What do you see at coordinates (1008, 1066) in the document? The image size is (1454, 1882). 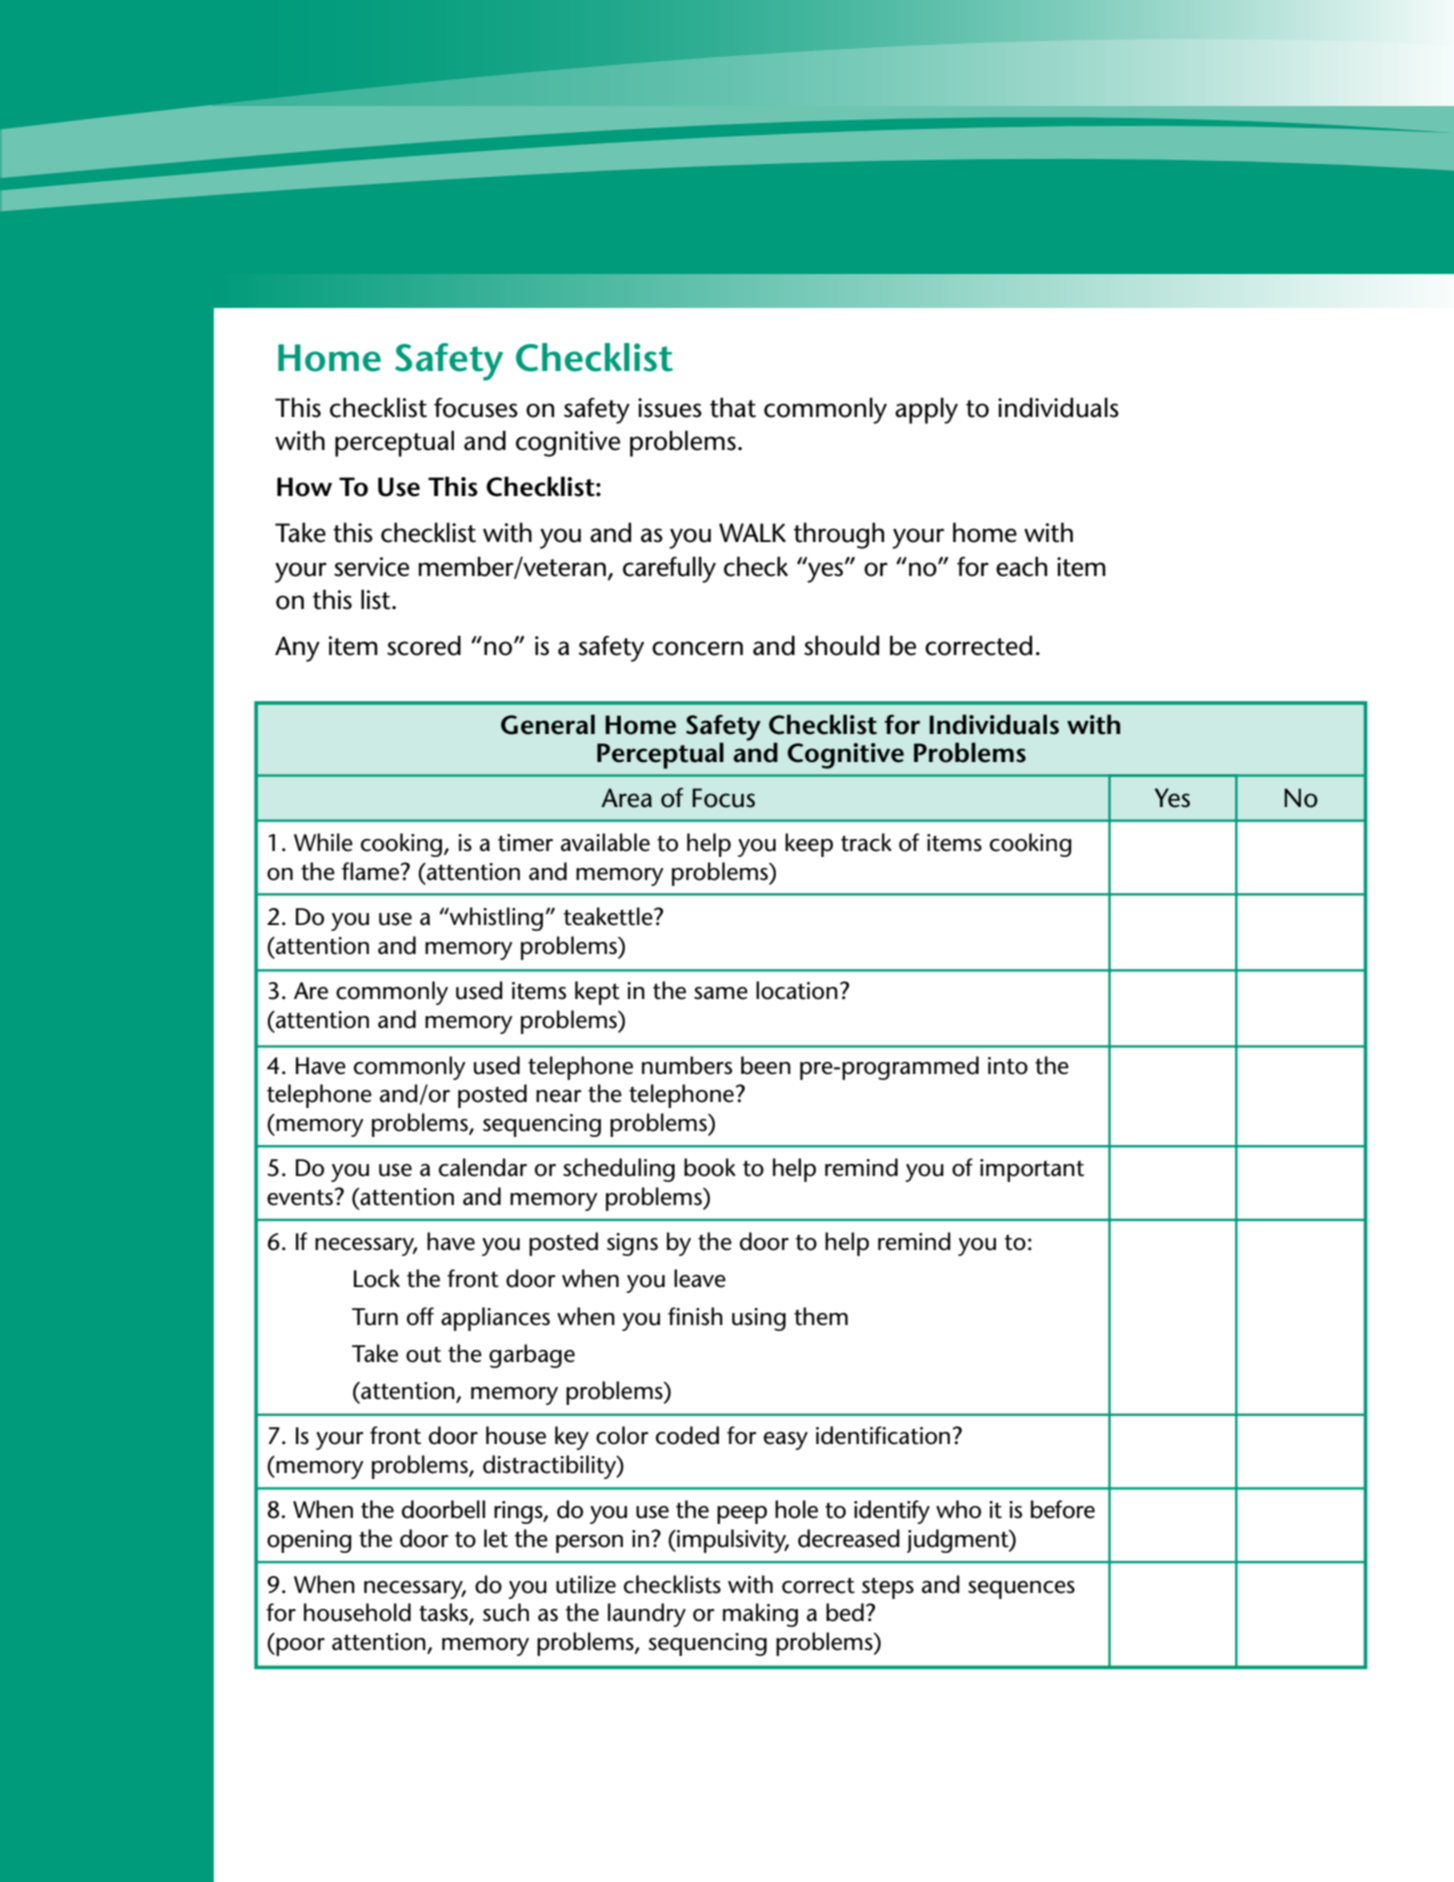 I see `into` at bounding box center [1008, 1066].
